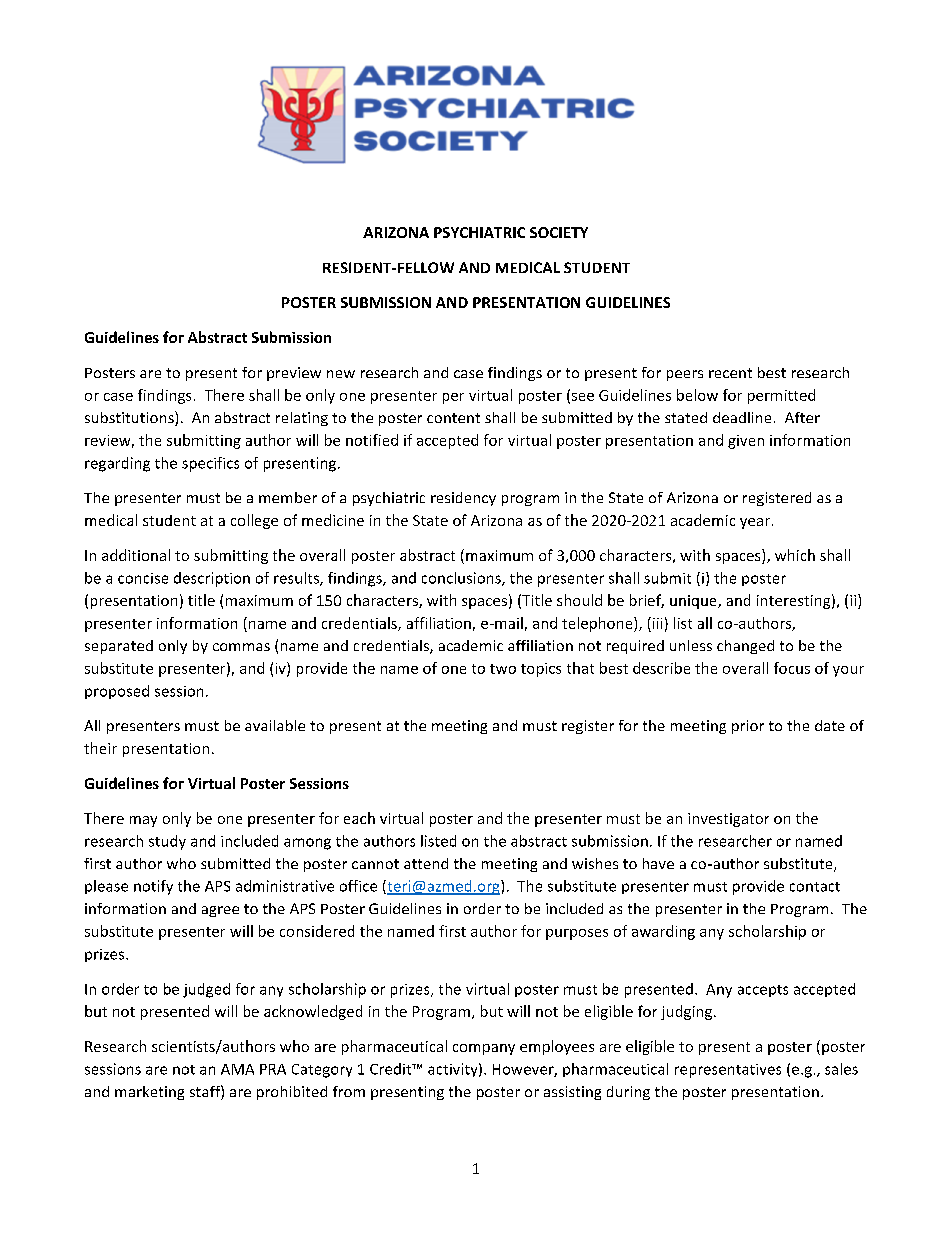 Image resolution: width=952 pixels, height=1233 pixels. Describe the element at coordinates (841, 1069) in the page. I see `sales` at that location.
